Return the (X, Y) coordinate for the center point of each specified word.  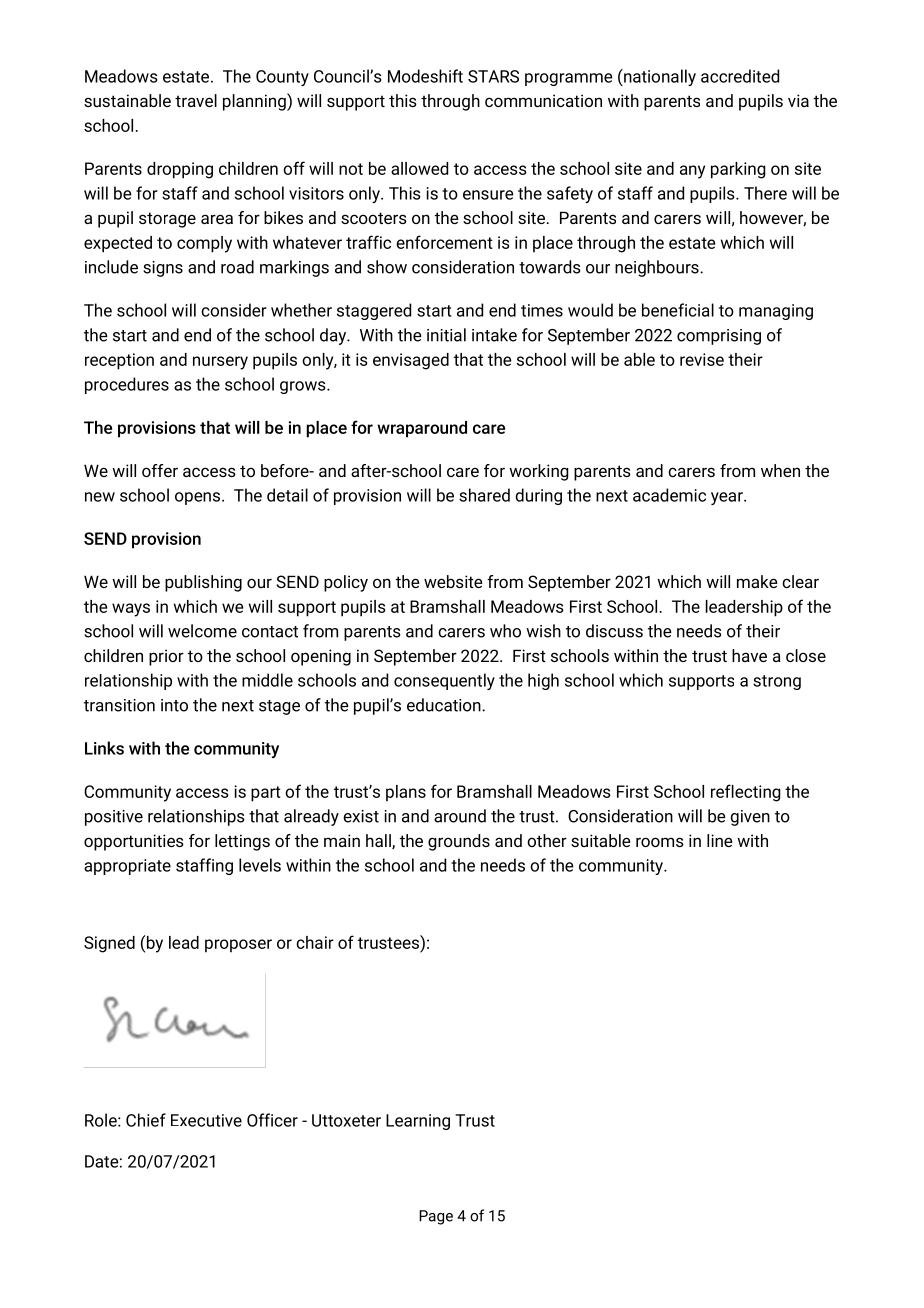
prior (166, 657)
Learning (418, 1122)
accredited (740, 76)
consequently (444, 681)
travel (196, 100)
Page (436, 1217)
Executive (206, 1120)
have (749, 655)
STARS (493, 76)
